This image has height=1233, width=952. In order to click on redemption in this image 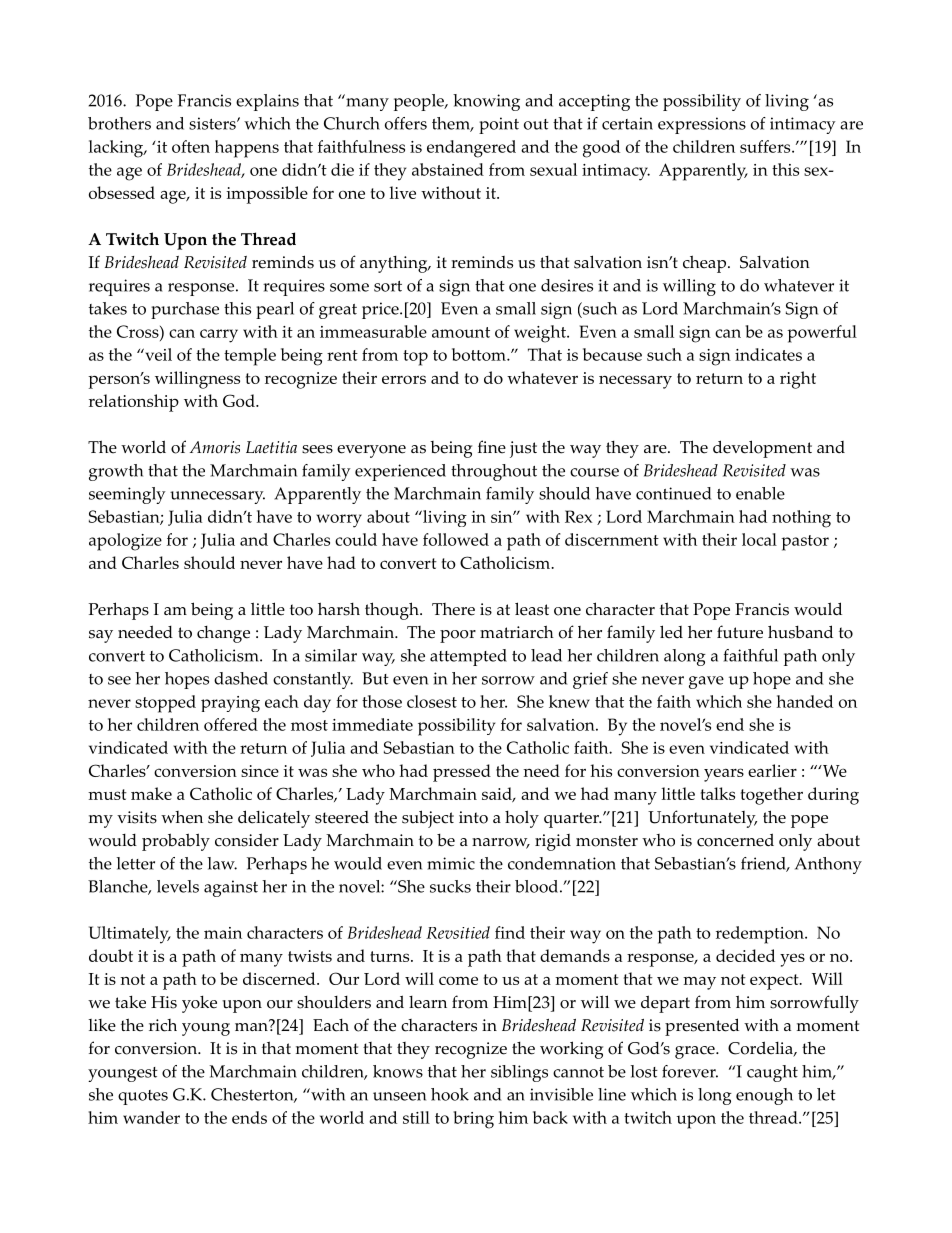, I will do `click(761, 935)`.
